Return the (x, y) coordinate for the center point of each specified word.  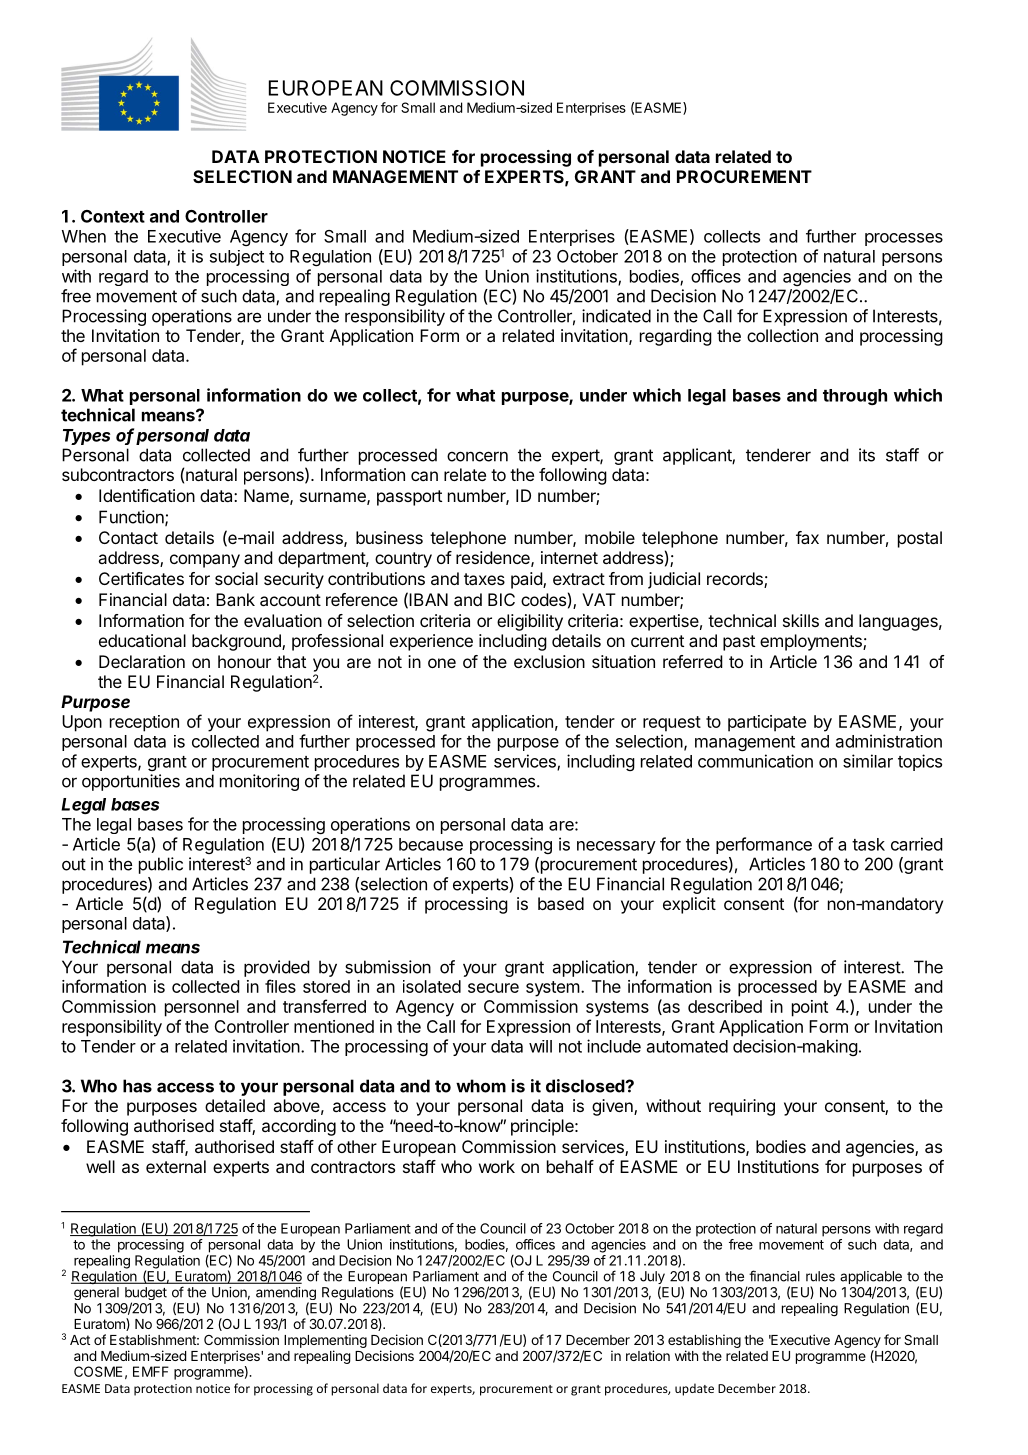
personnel (202, 1008)
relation (648, 1355)
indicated (616, 316)
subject (237, 258)
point (810, 1008)
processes (904, 239)
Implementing (325, 1341)
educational (142, 640)
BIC (501, 599)
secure (493, 988)
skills (801, 620)
